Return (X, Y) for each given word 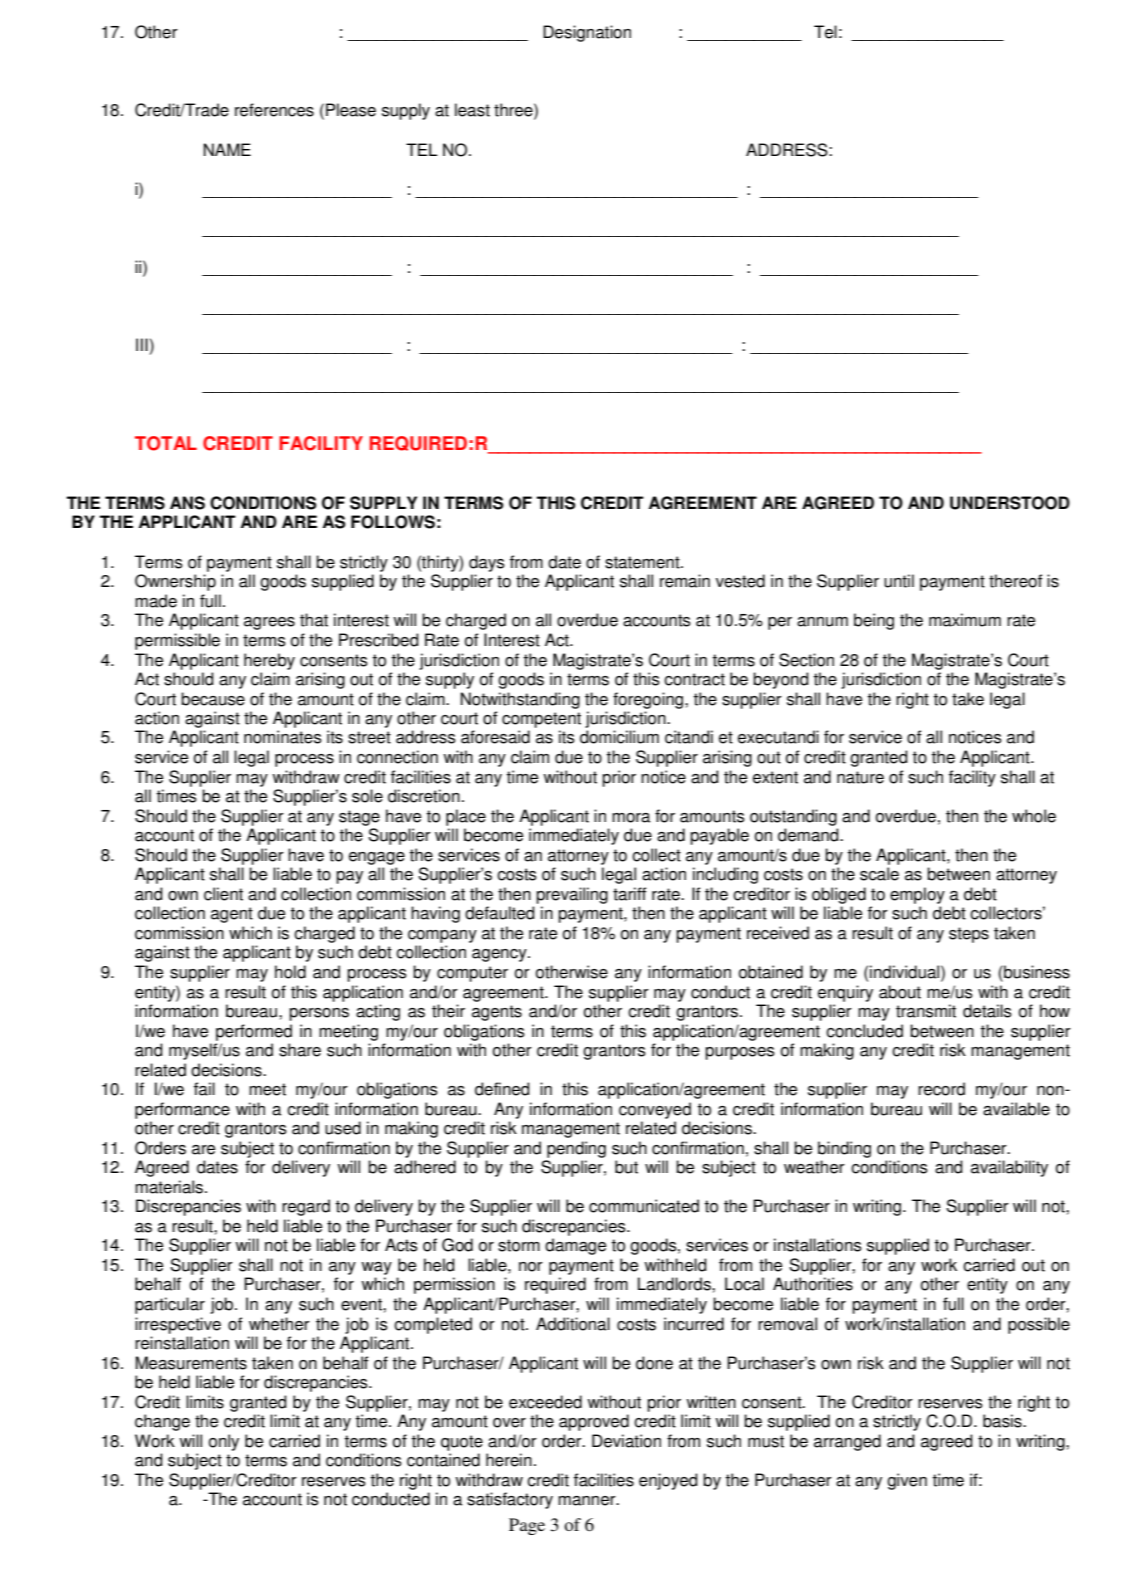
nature (860, 777)
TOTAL (166, 443)
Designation (587, 33)
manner (588, 1501)
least (472, 110)
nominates (283, 737)
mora (631, 818)
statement (643, 562)
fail (204, 1089)
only (224, 1442)
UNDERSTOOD (1010, 503)
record (941, 1089)
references (274, 110)
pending (576, 1149)
